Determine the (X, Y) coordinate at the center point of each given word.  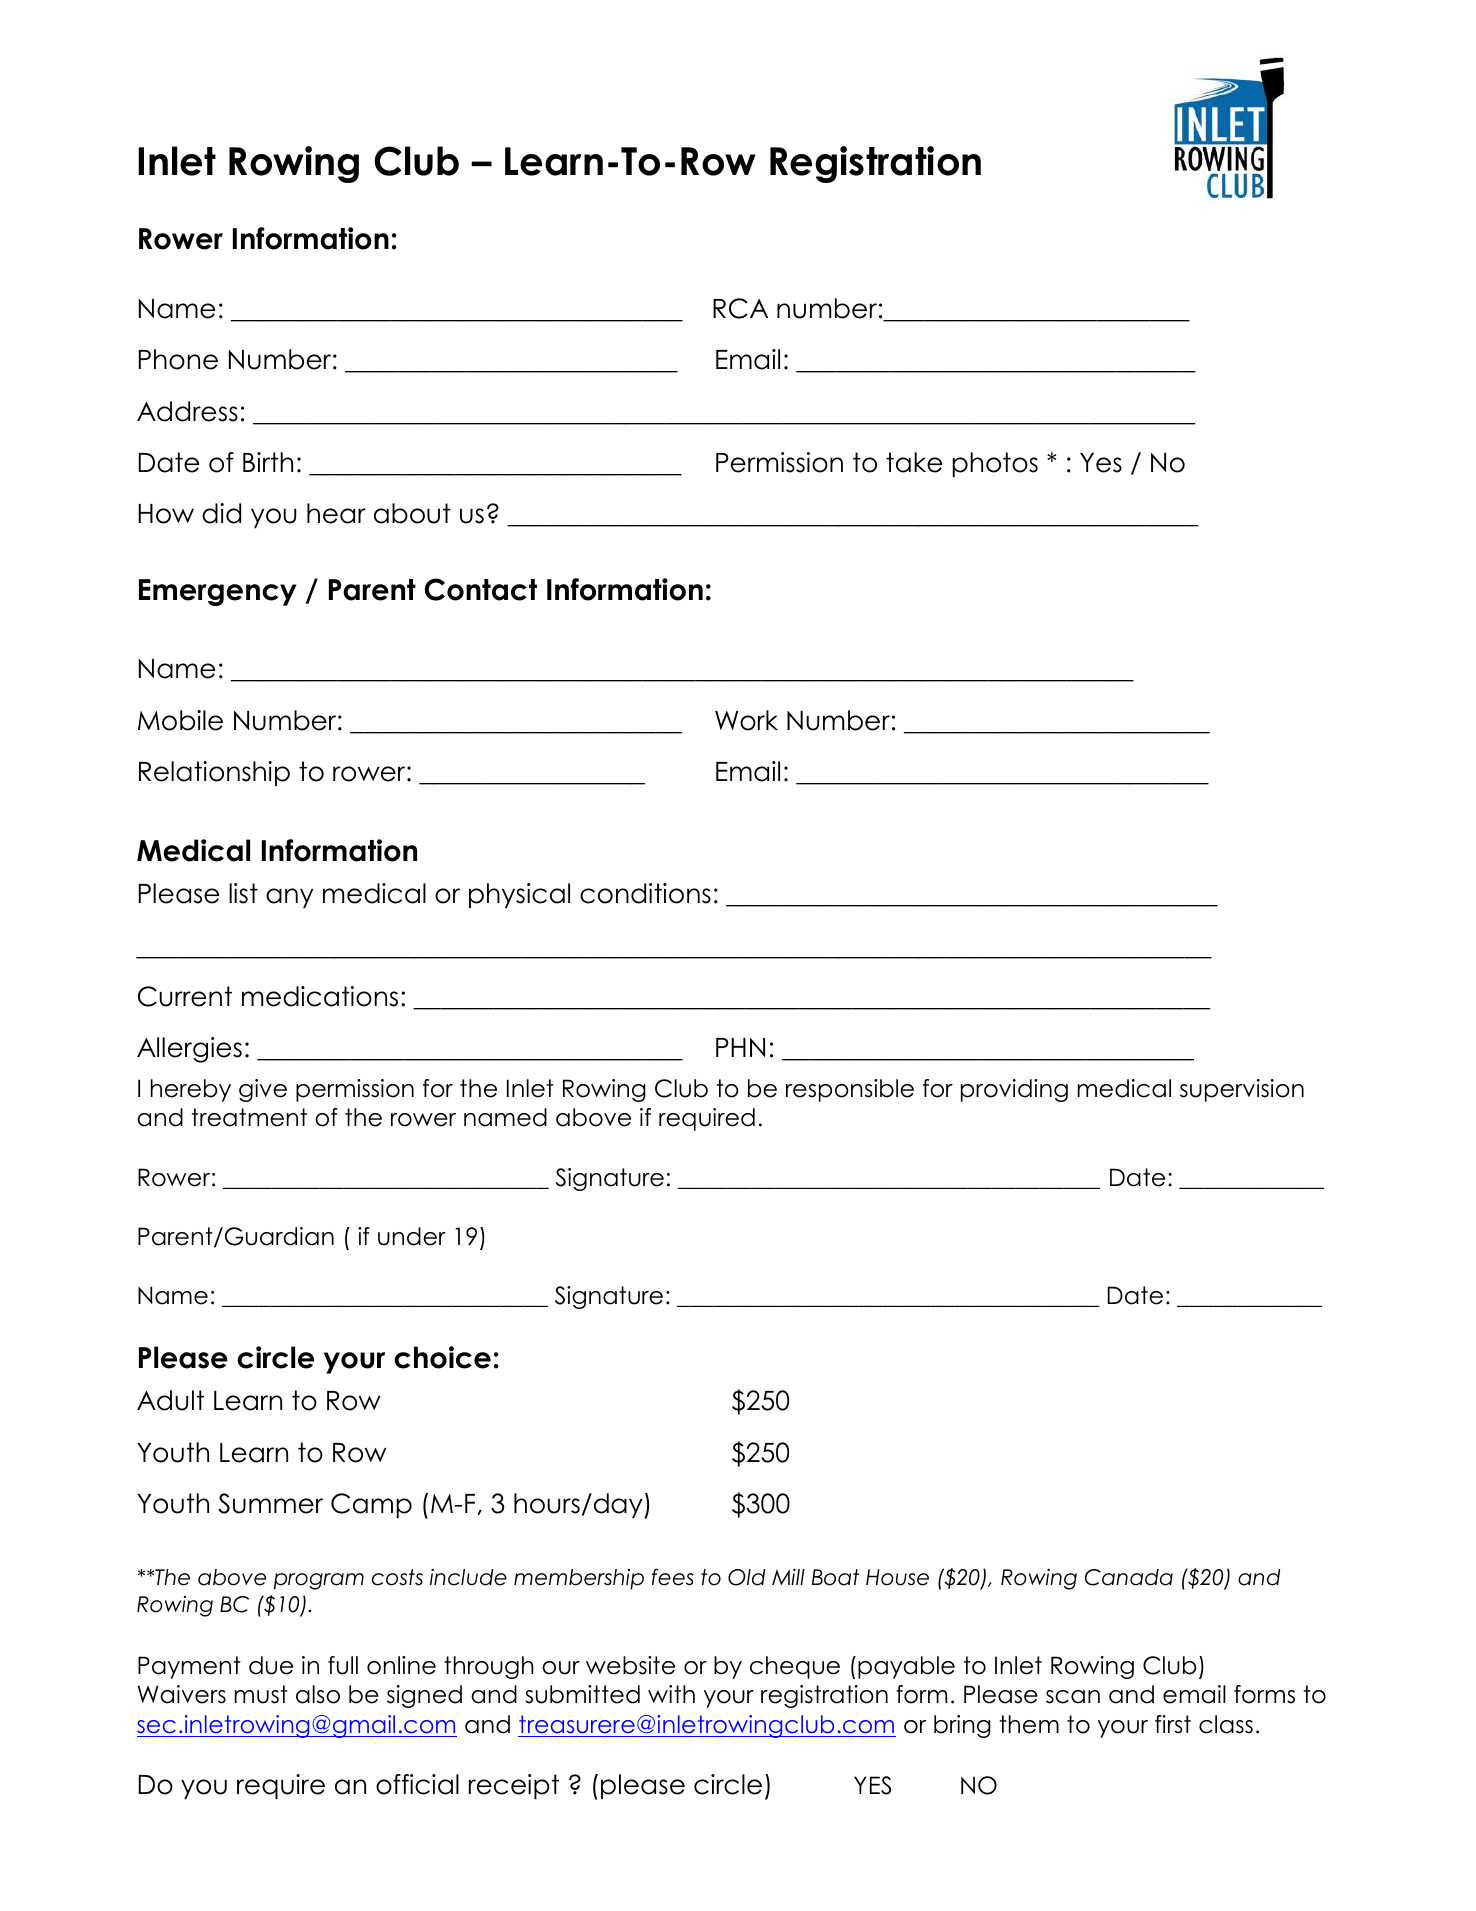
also (318, 1694)
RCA (740, 308)
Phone (178, 359)
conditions (645, 893)
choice (442, 1357)
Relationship (214, 773)
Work (746, 720)
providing (1014, 1090)
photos (995, 464)
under (412, 1236)
